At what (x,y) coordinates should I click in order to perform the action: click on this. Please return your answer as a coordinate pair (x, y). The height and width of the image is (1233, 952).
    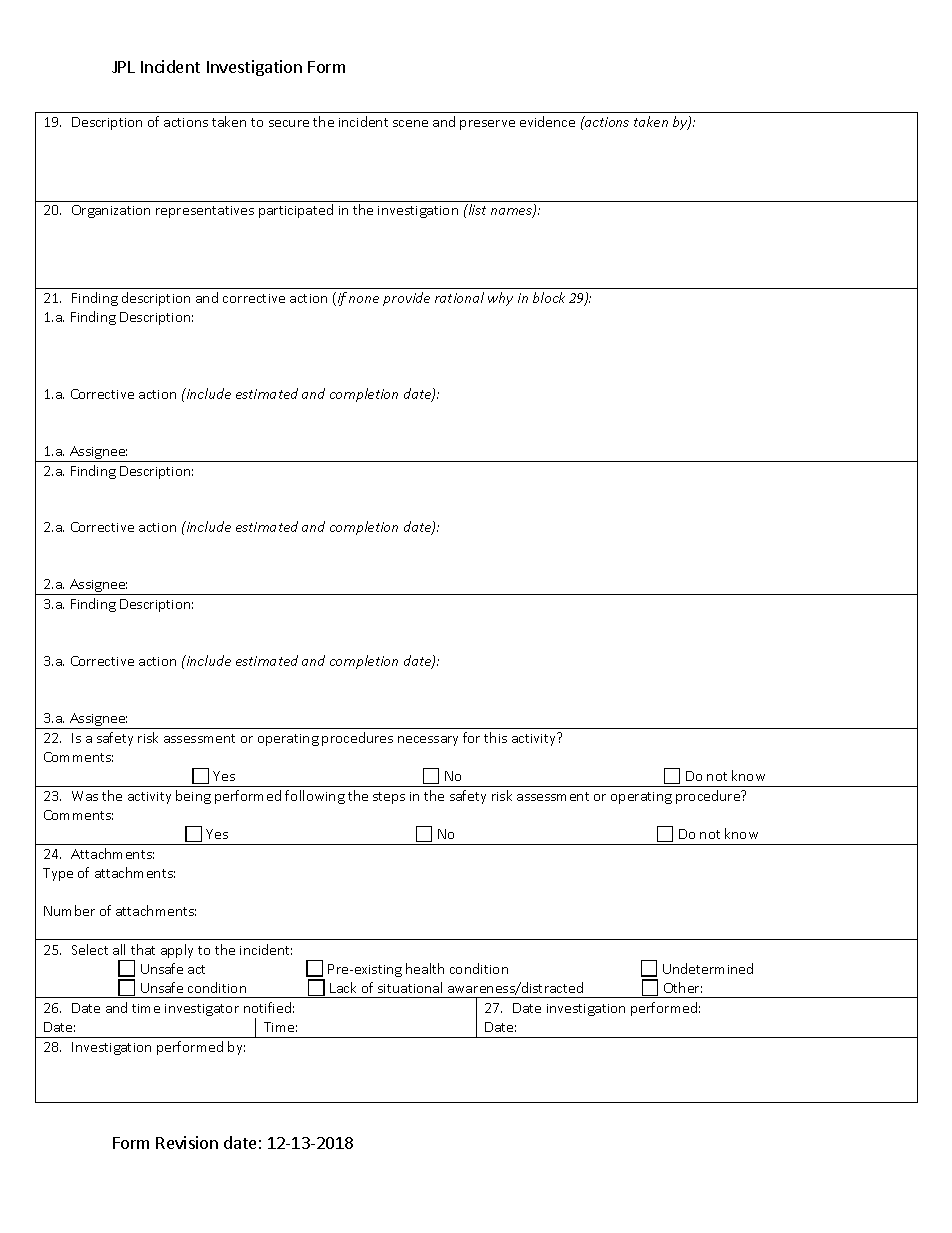
    Looking at the image, I should click on (495, 737).
